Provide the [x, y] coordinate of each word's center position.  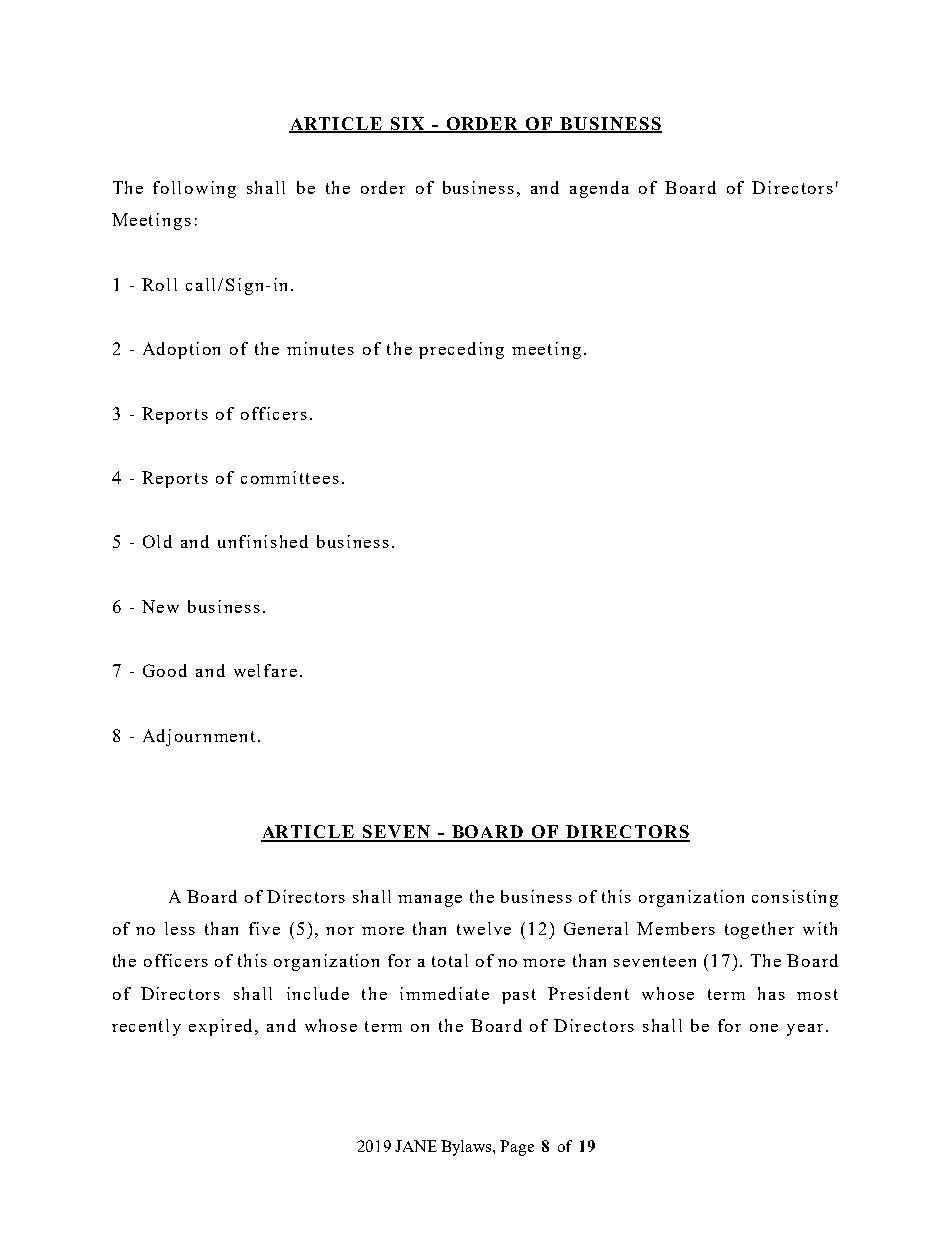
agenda [599, 189]
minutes [320, 348]
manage [430, 901]
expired [222, 1027]
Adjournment [201, 737]
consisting [795, 898]
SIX [408, 124]
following [194, 189]
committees [290, 477]
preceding [461, 350]
